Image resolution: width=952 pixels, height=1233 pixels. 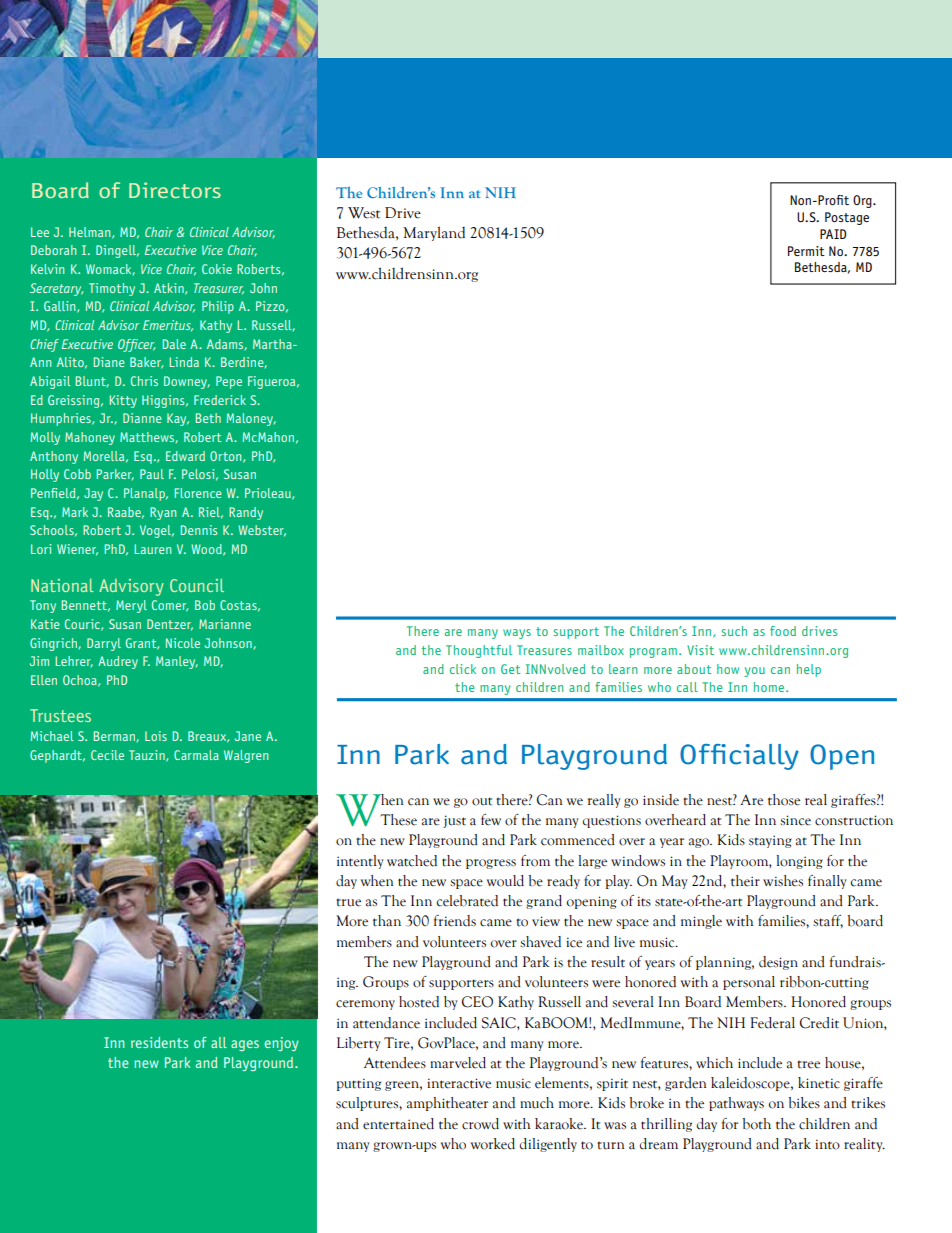 I want to click on residents, so click(x=159, y=1042).
